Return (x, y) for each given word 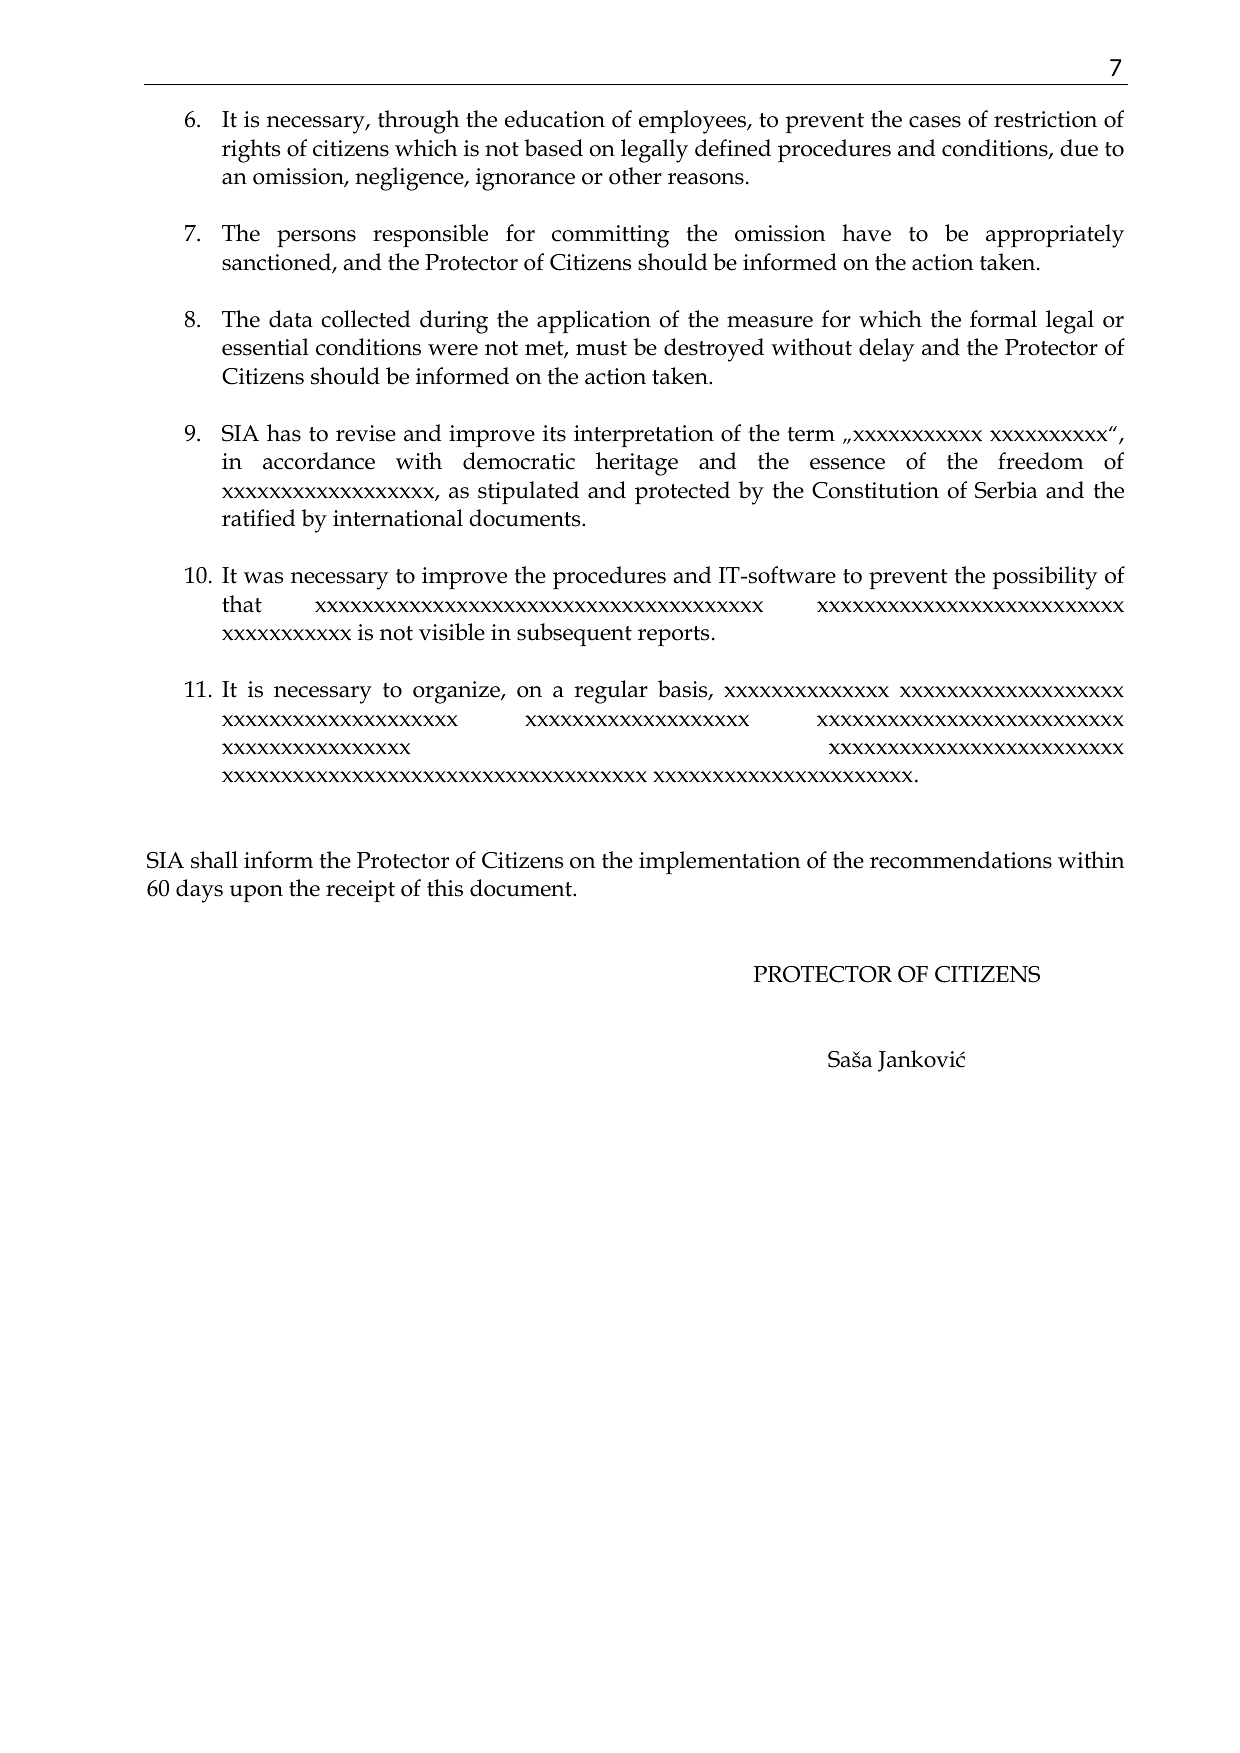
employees (693, 122)
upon (256, 893)
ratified (258, 518)
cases (935, 122)
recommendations (961, 860)
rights (251, 151)
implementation (720, 862)
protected (682, 492)
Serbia (1006, 490)
